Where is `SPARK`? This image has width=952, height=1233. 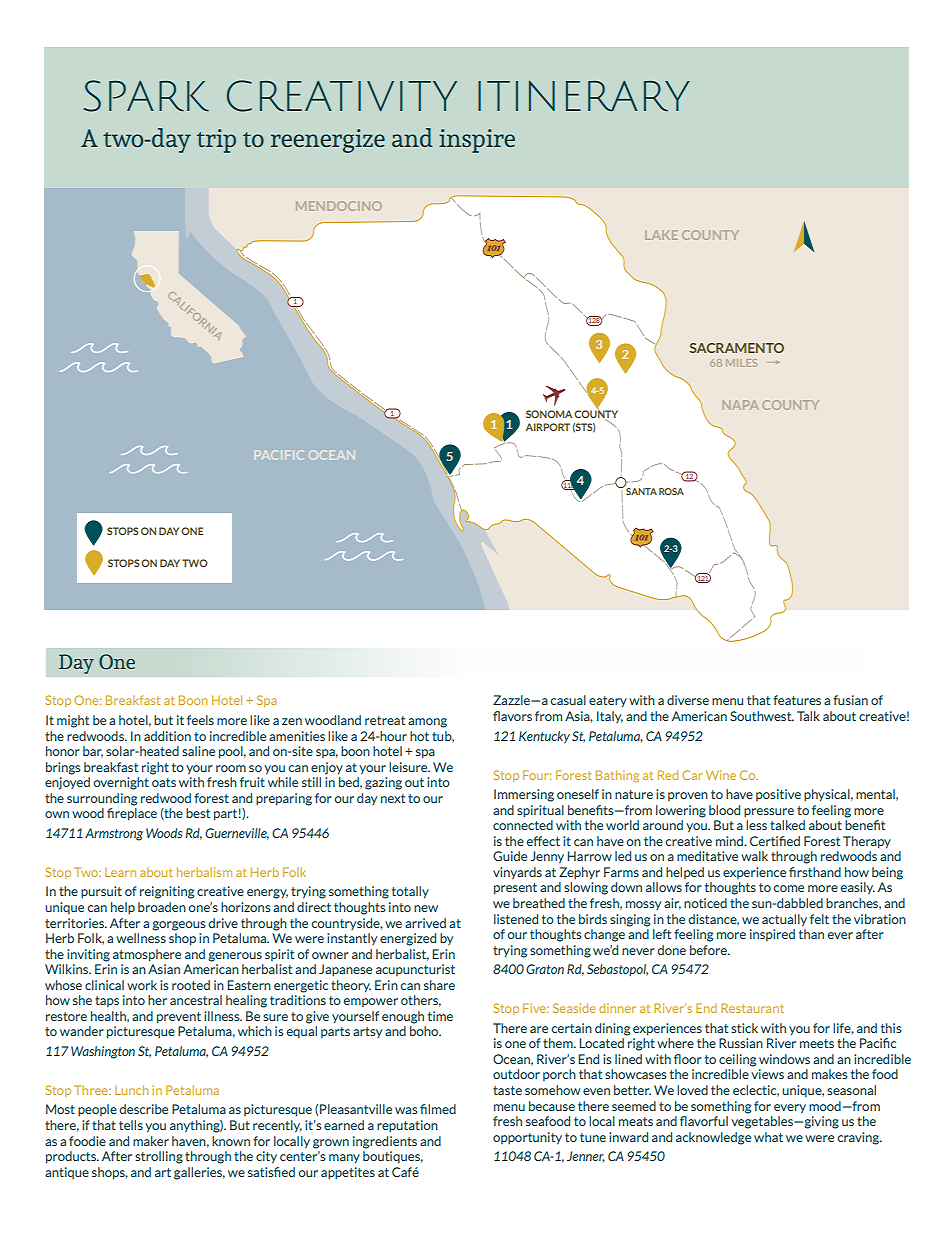 SPARK is located at coordinates (146, 96).
